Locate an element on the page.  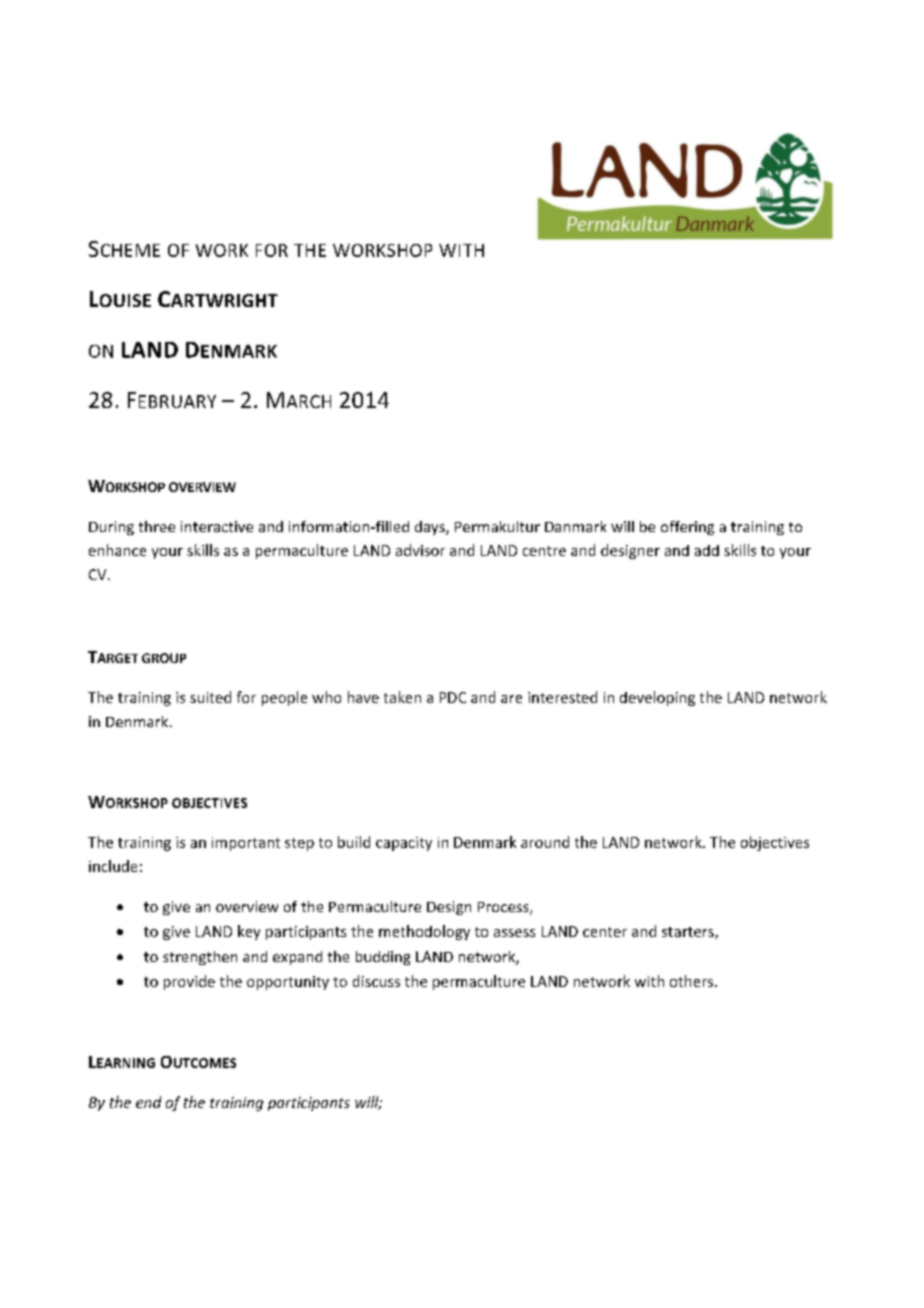
capacity is located at coordinates (404, 844).
